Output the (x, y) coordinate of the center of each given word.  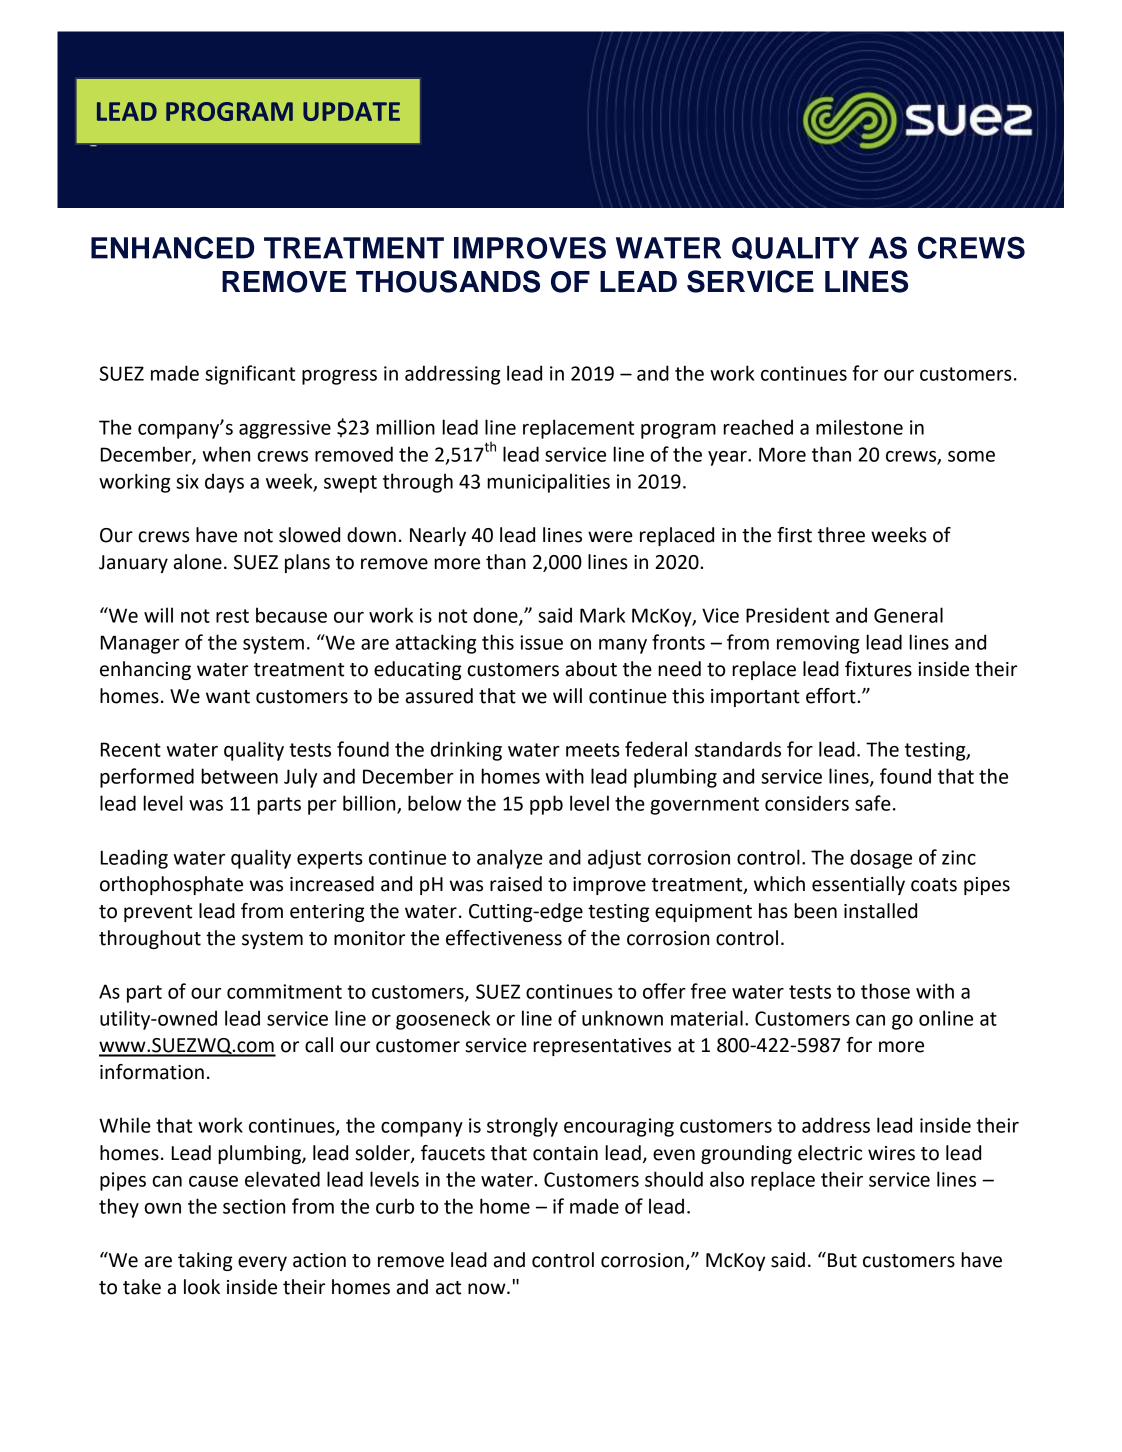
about (591, 669)
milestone (859, 427)
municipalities (548, 483)
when (226, 454)
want (228, 697)
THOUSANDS (448, 281)
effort (832, 696)
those (885, 991)
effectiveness (504, 938)
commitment (284, 991)
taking (205, 1261)
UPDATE (351, 111)
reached (758, 427)
